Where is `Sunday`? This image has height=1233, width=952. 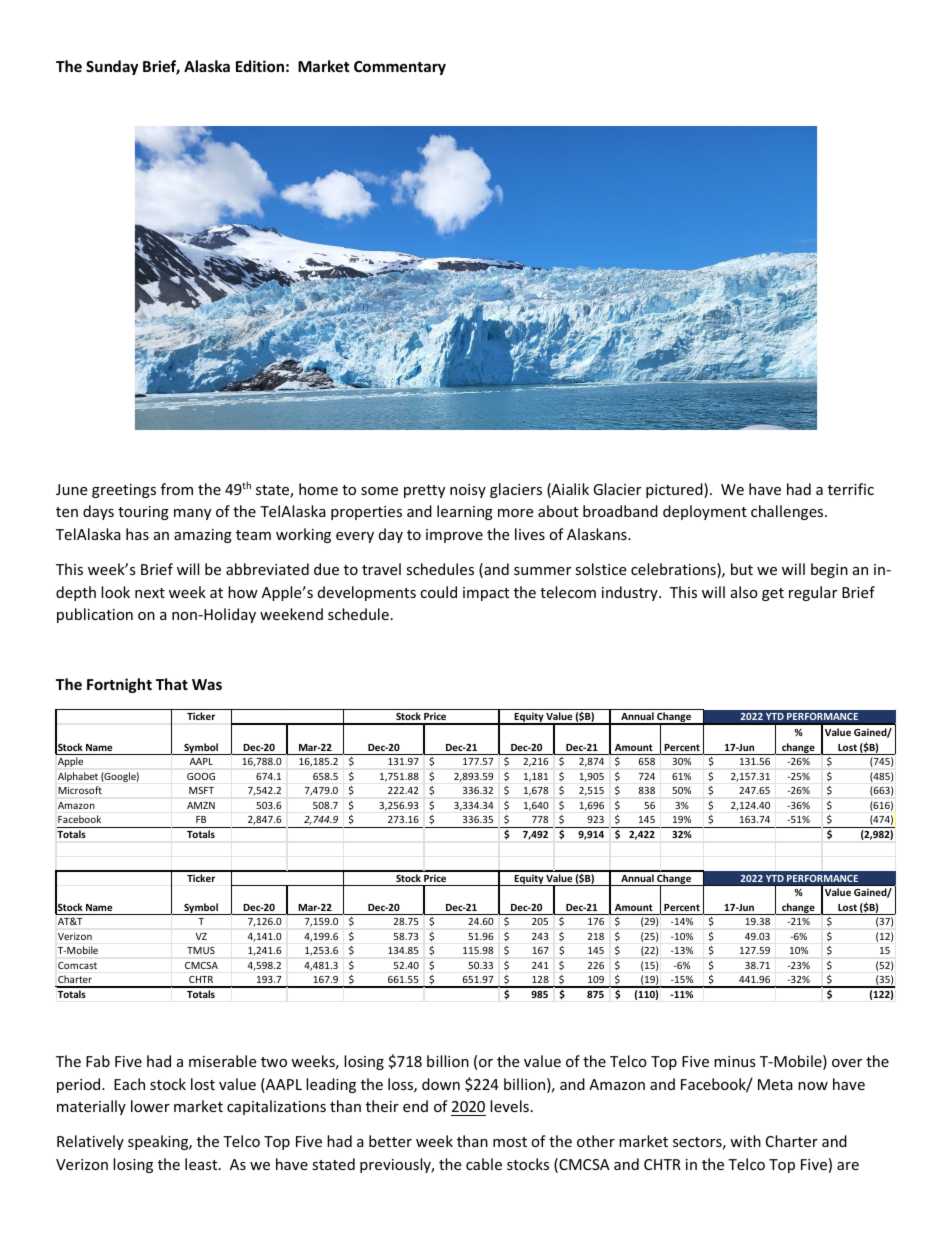
Sunday is located at coordinates (112, 67).
